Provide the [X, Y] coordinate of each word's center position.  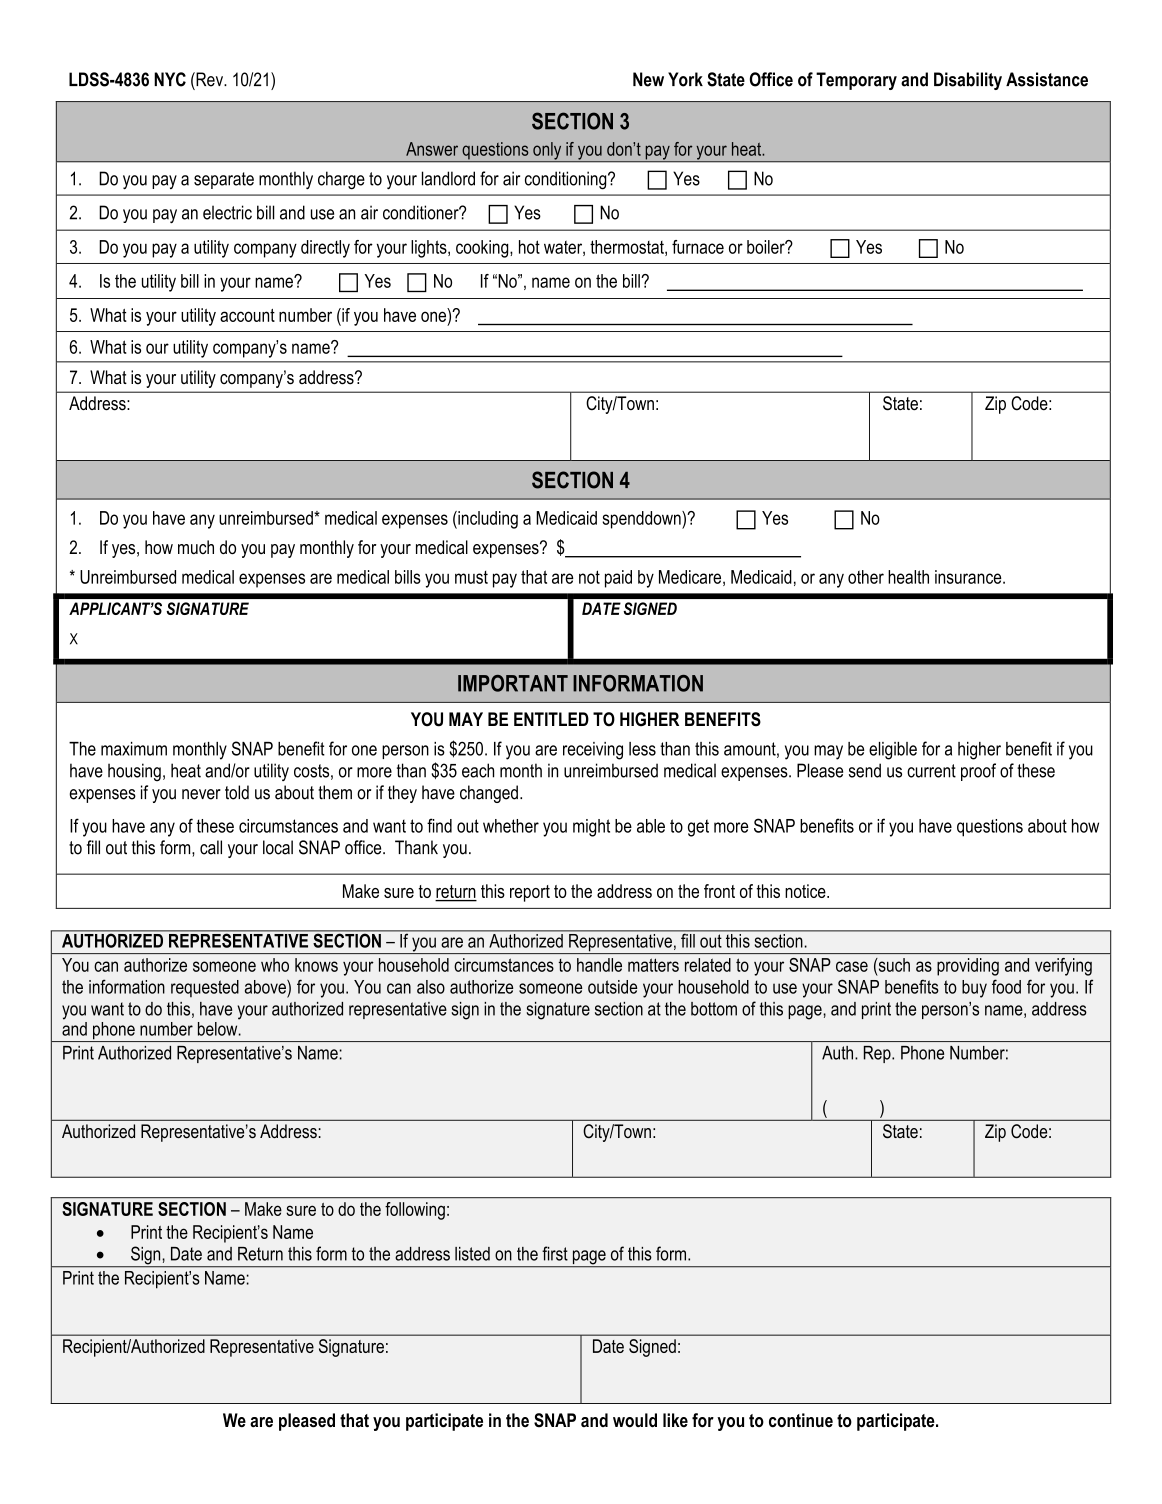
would [635, 1420]
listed [472, 1254]
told [237, 792]
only [547, 152]
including [487, 520]
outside [612, 987]
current [931, 771]
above [266, 986]
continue [801, 1420]
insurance [969, 577]
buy [974, 989]
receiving [593, 751]
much [196, 547]
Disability [968, 81]
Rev [210, 79]
